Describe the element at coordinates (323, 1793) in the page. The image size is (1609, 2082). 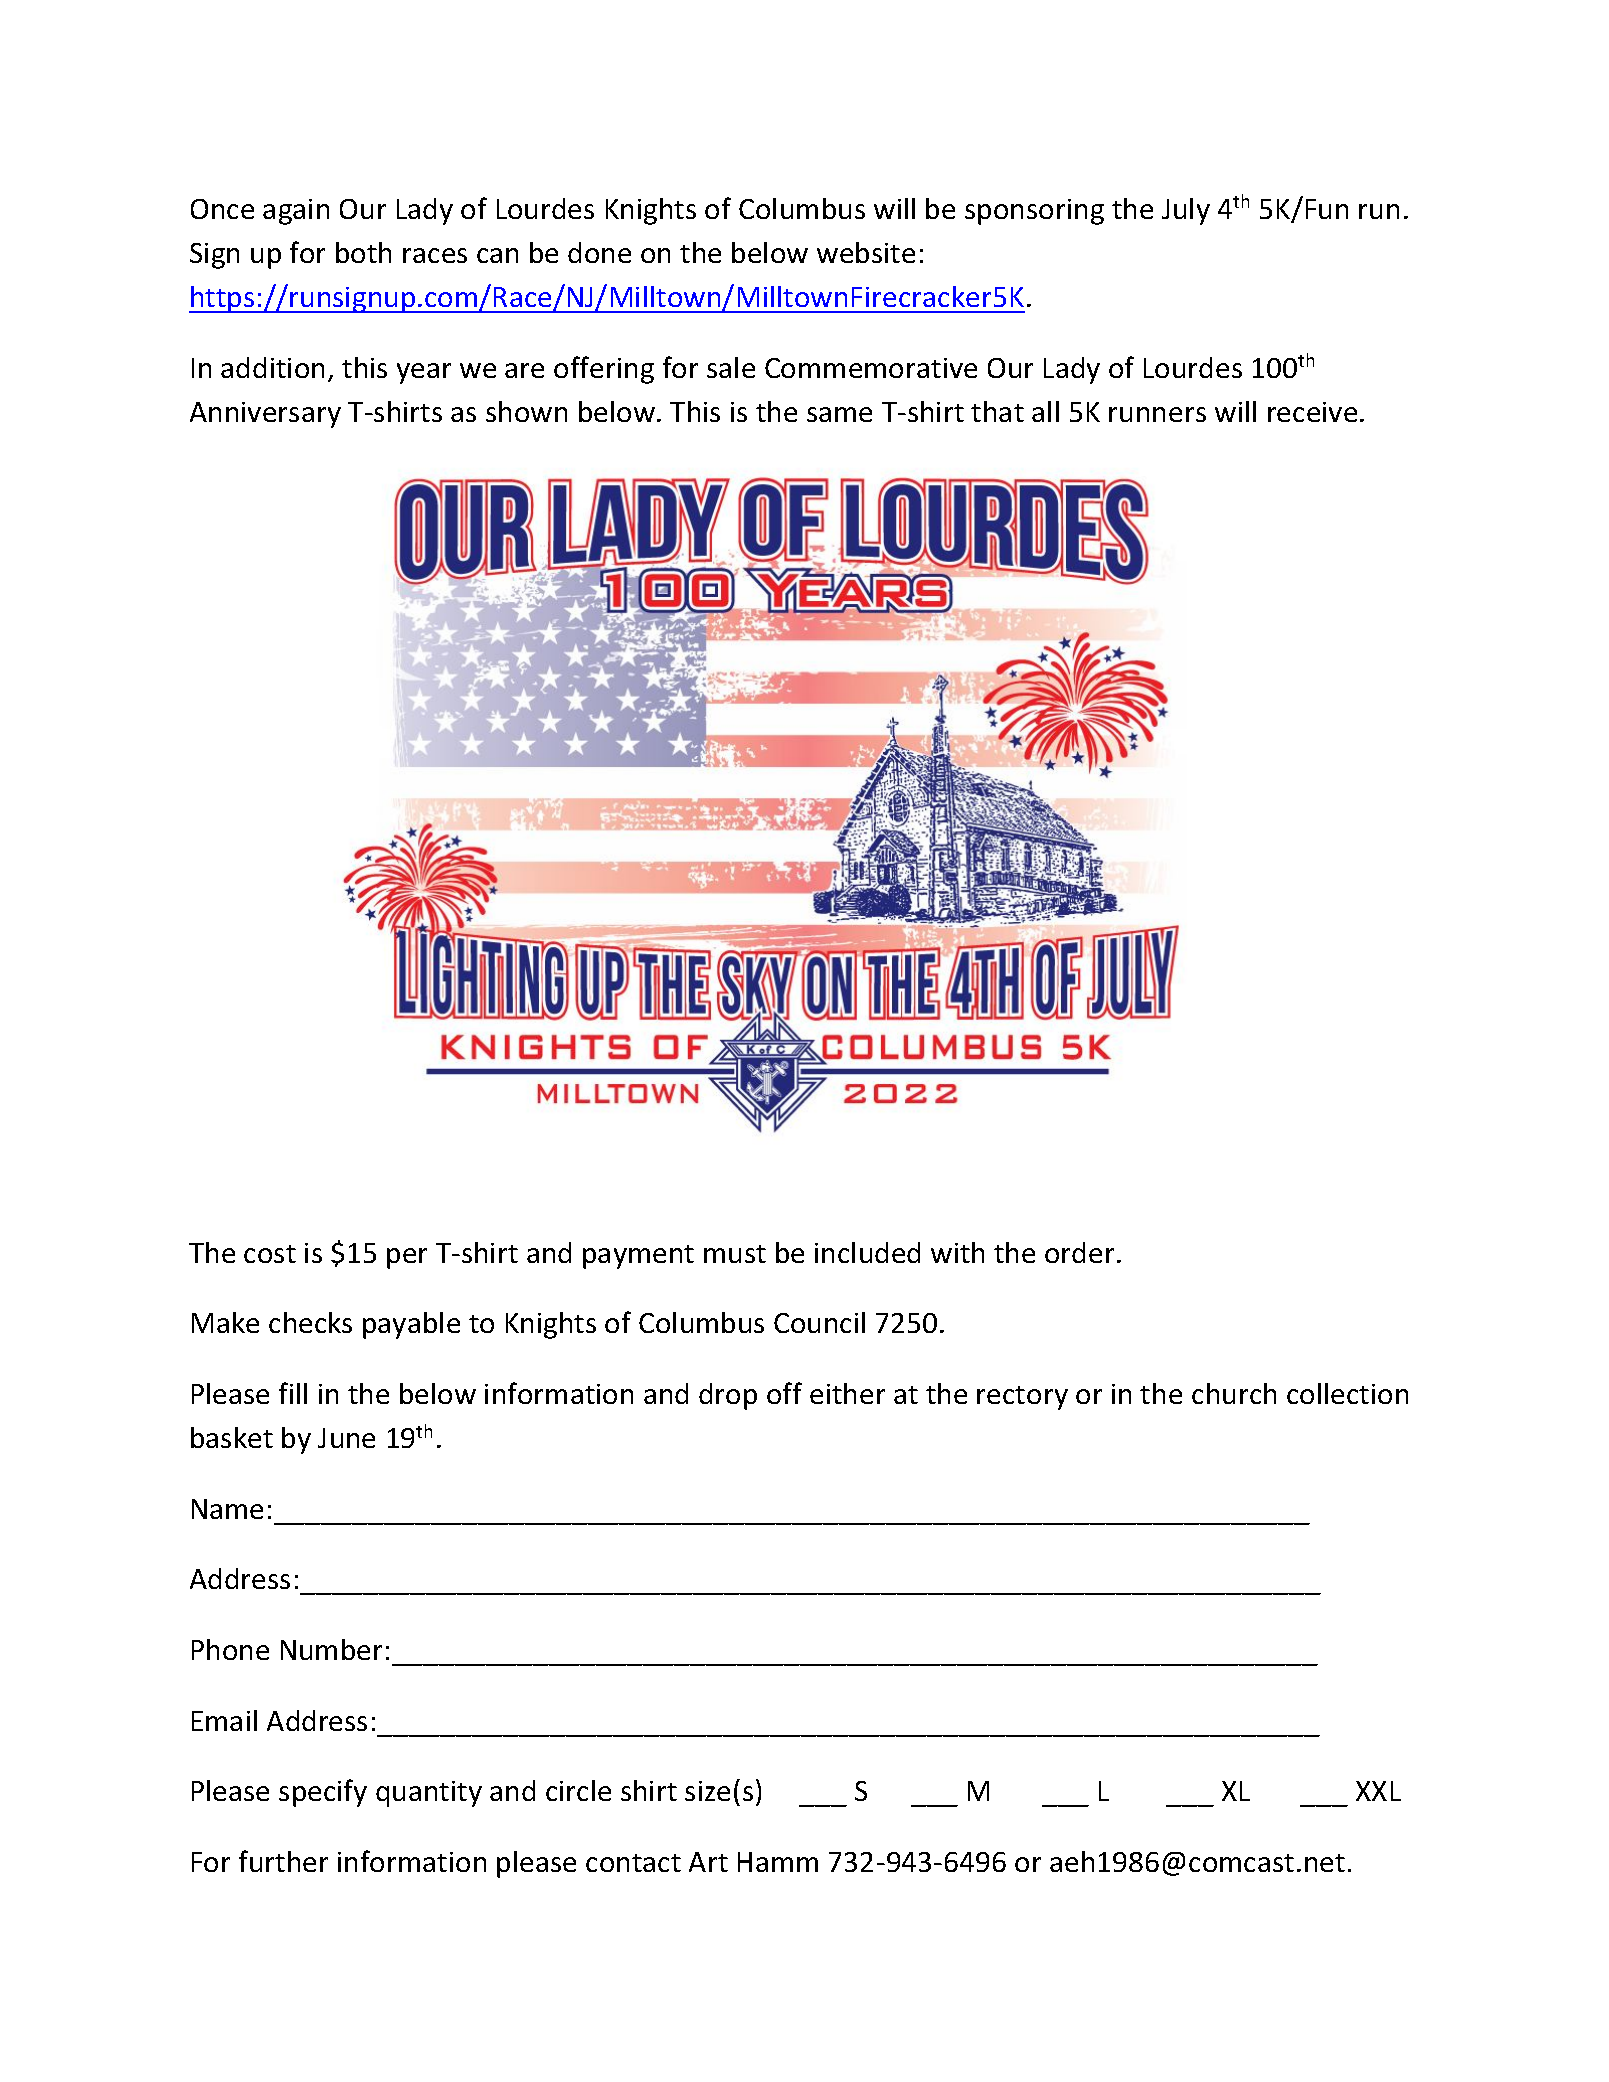
I see `specify` at that location.
